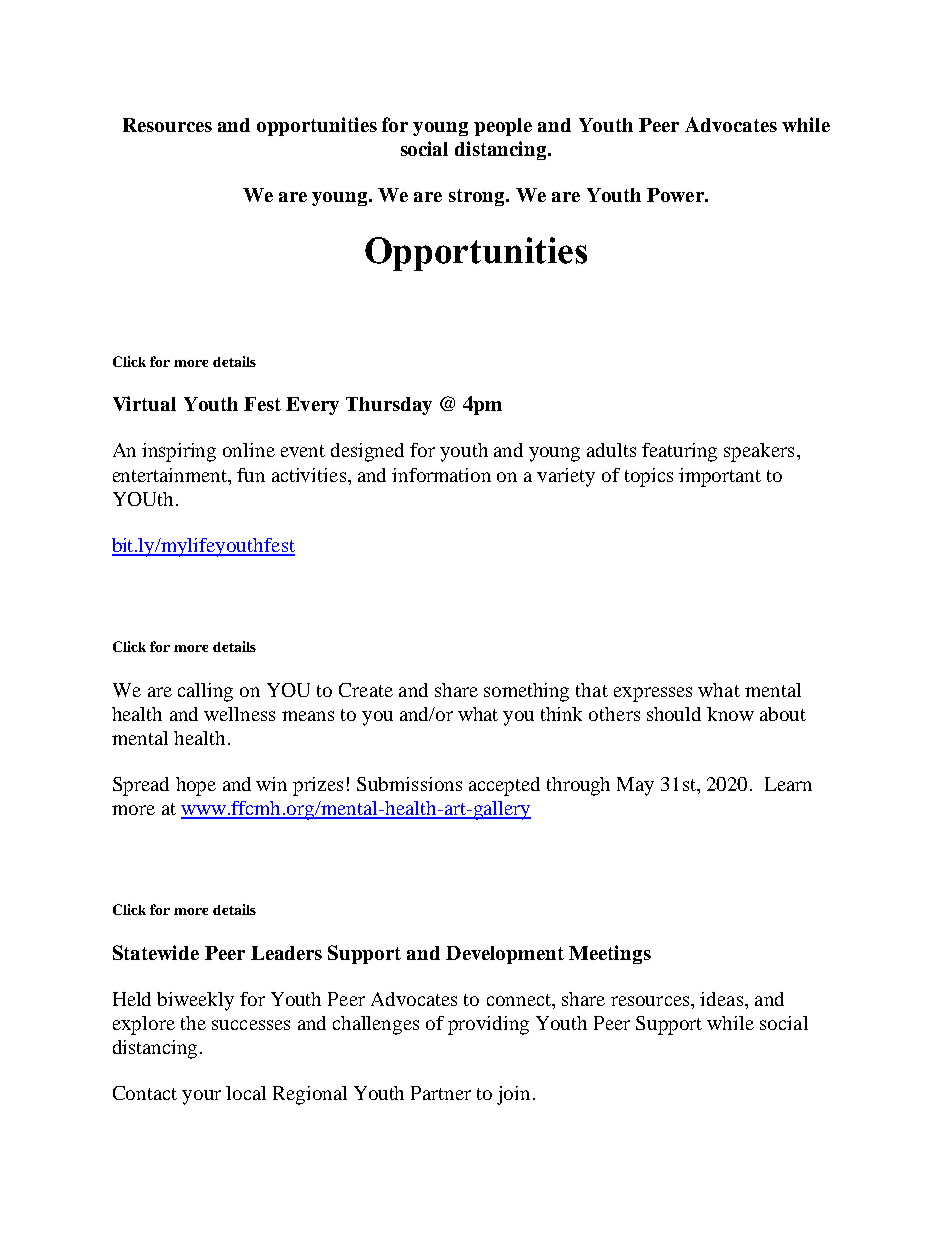 This screenshot has width=952, height=1233. I want to click on information, so click(441, 475).
